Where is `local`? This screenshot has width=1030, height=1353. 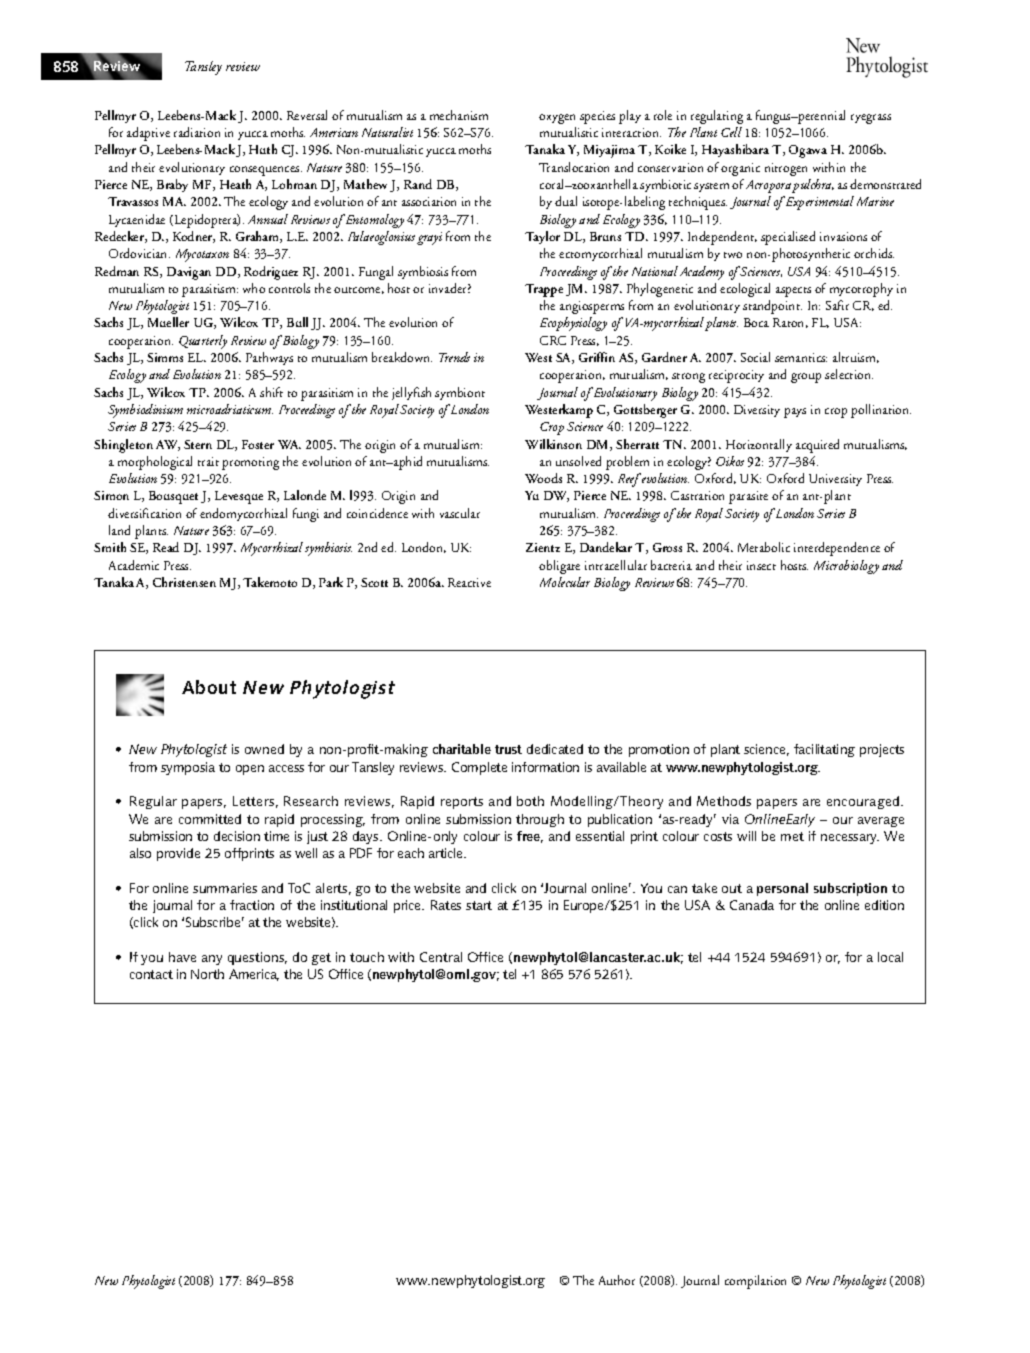 local is located at coordinates (890, 957).
